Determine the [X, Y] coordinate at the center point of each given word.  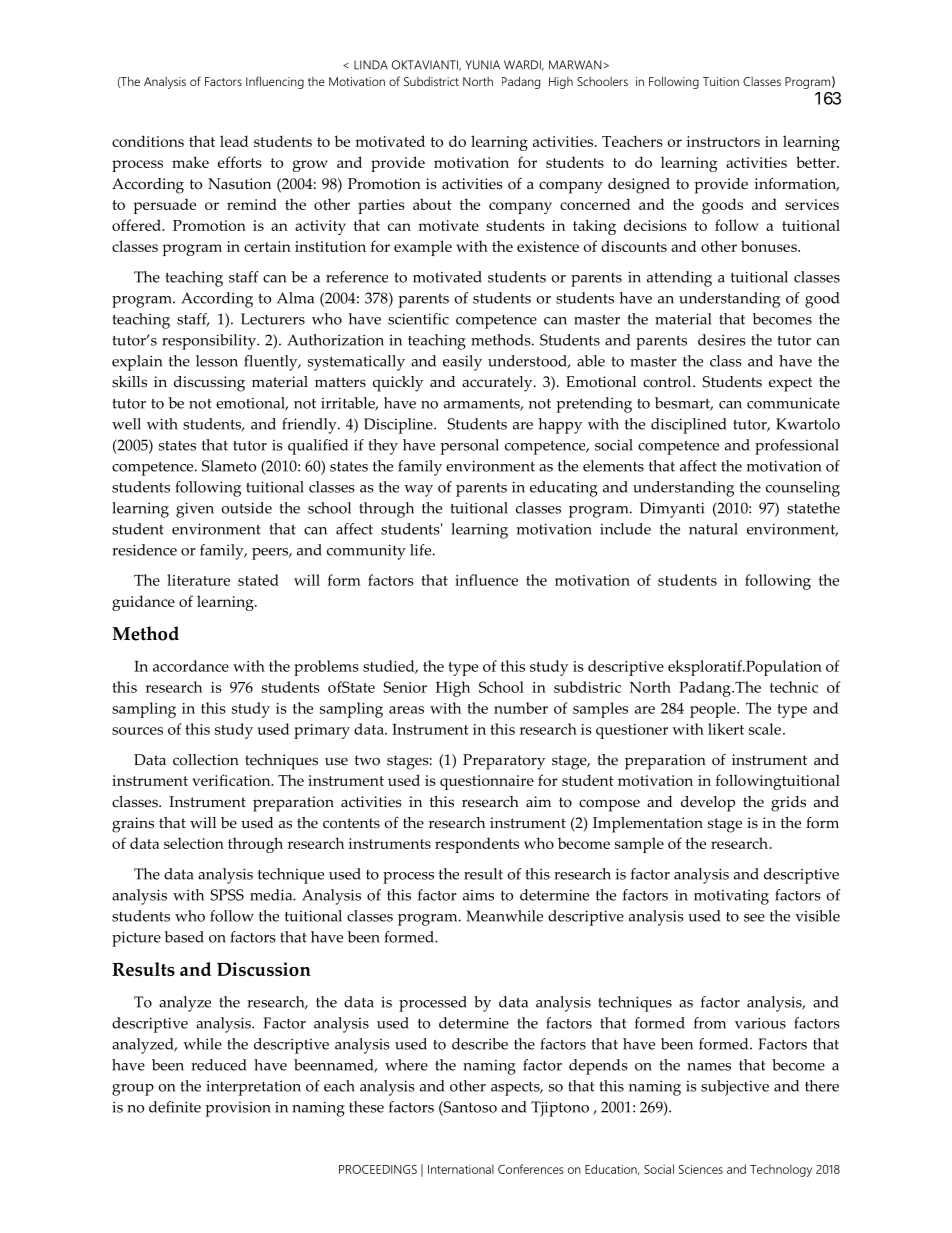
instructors [723, 141]
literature [198, 580]
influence [486, 580]
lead [234, 141]
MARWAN [575, 65]
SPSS [227, 895]
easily [462, 363]
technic [794, 687]
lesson [217, 361]
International [461, 1169]
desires [722, 340]
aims [478, 895]
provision [238, 1109]
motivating [731, 897]
